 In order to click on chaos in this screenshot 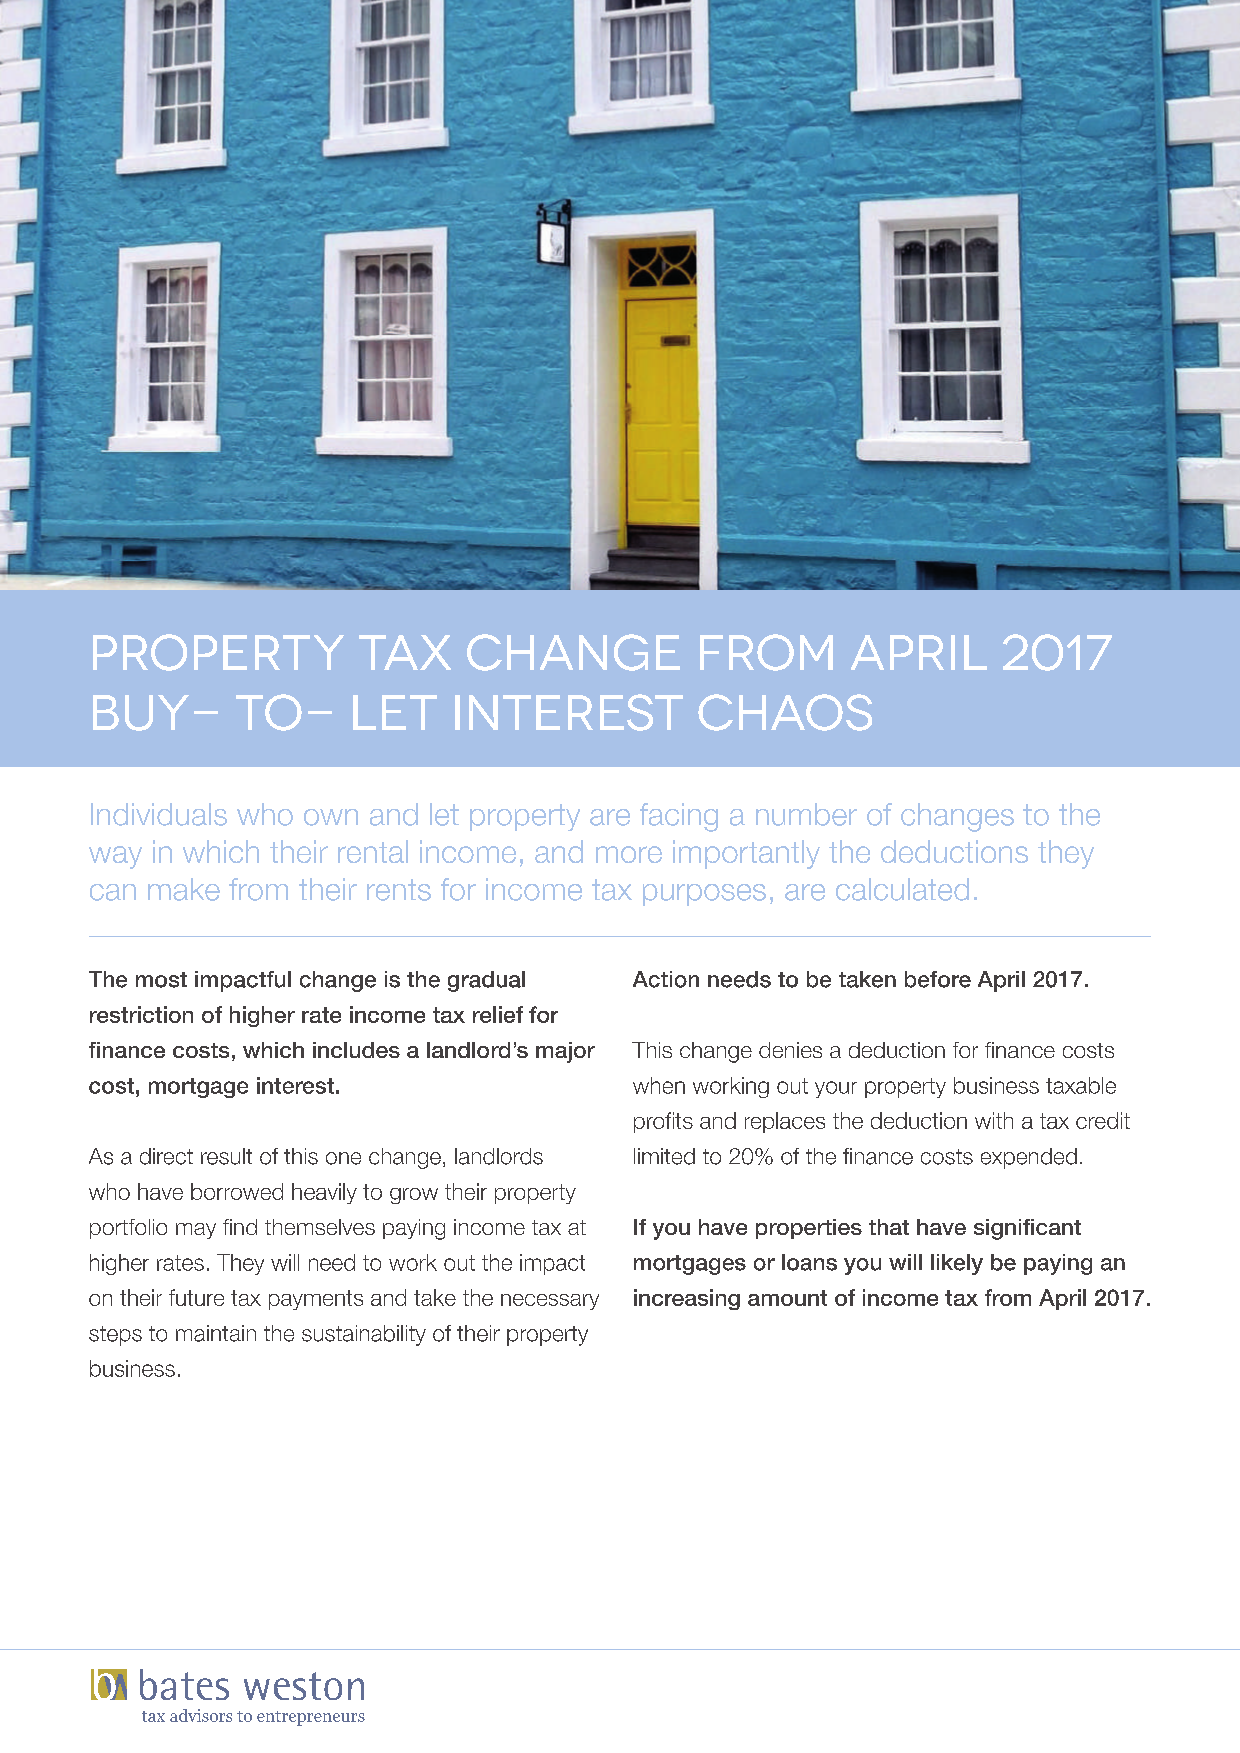, I will do `click(785, 712)`.
